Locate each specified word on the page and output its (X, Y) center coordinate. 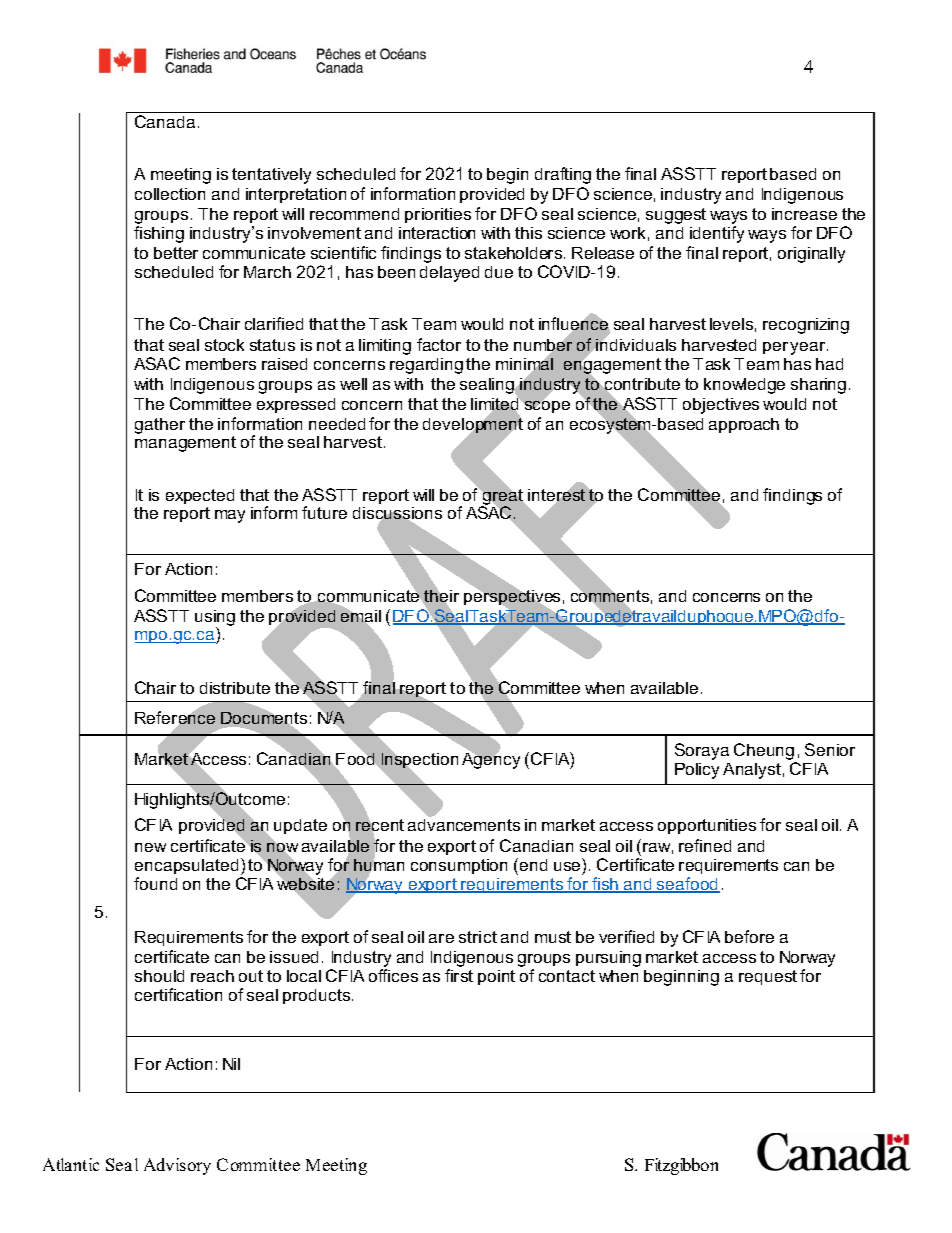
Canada (165, 121)
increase (804, 214)
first (459, 975)
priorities (438, 215)
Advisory (177, 1166)
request (768, 977)
